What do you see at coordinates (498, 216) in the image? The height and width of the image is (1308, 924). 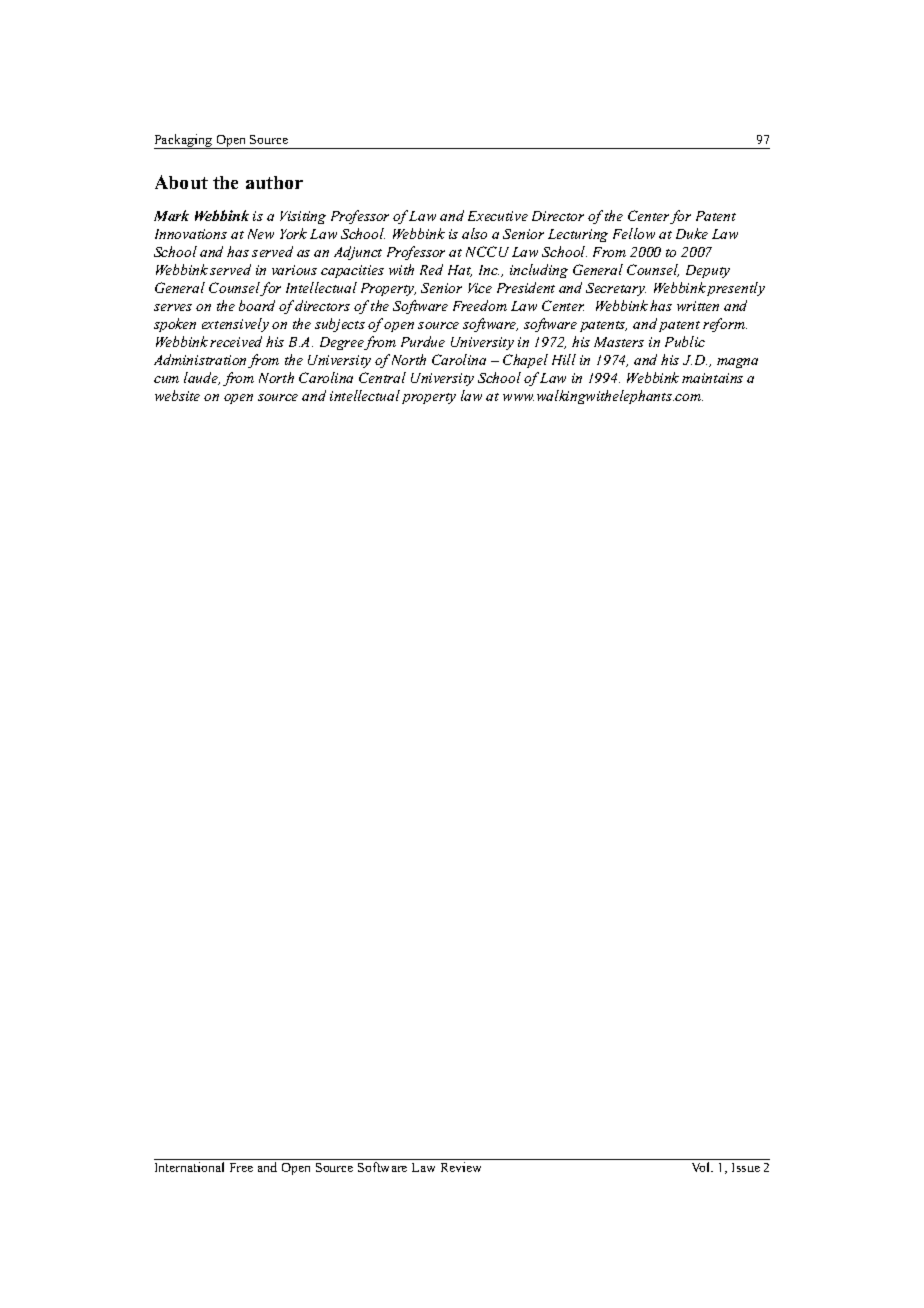 I see `Executive` at bounding box center [498, 216].
